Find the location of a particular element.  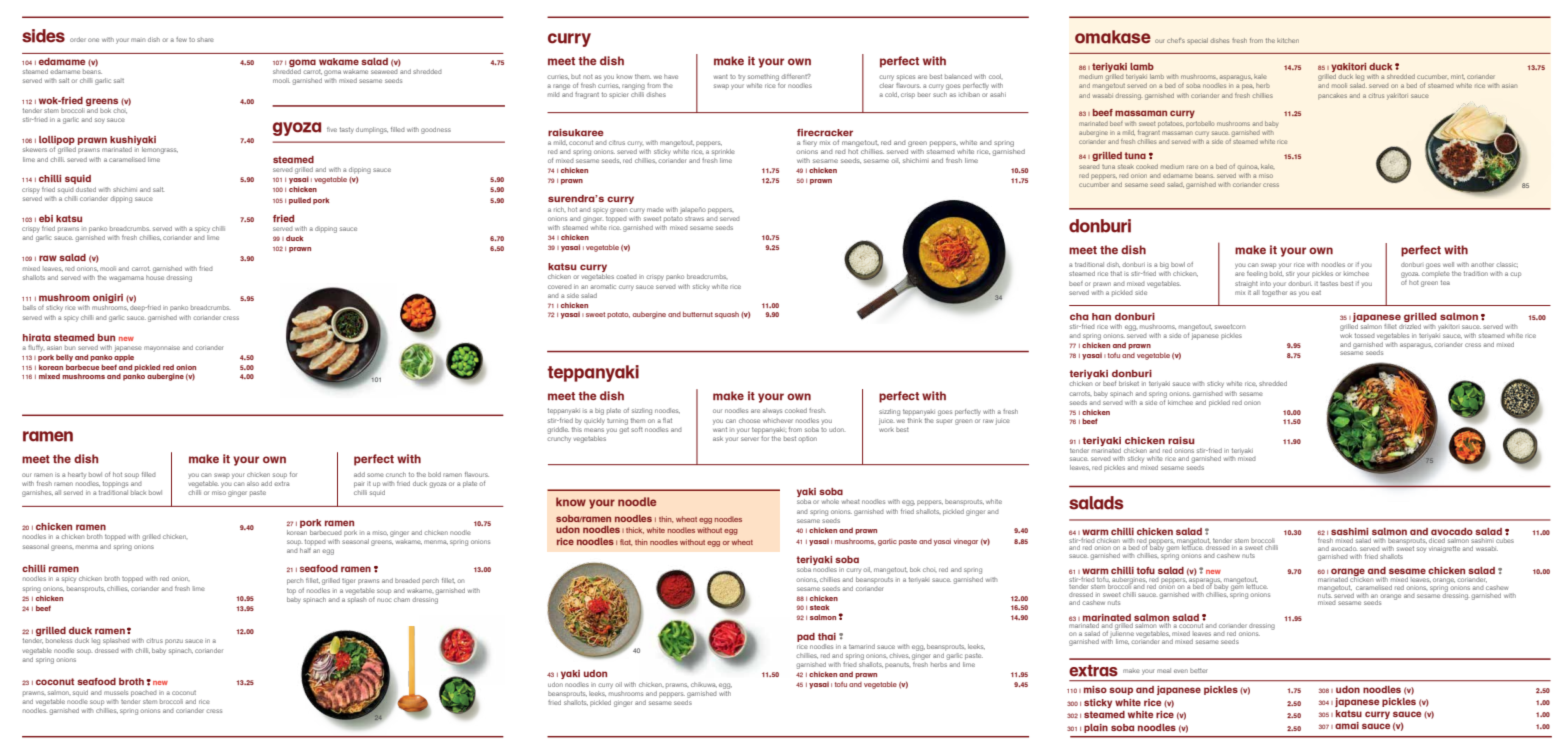

diced is located at coordinates (1437, 540).
